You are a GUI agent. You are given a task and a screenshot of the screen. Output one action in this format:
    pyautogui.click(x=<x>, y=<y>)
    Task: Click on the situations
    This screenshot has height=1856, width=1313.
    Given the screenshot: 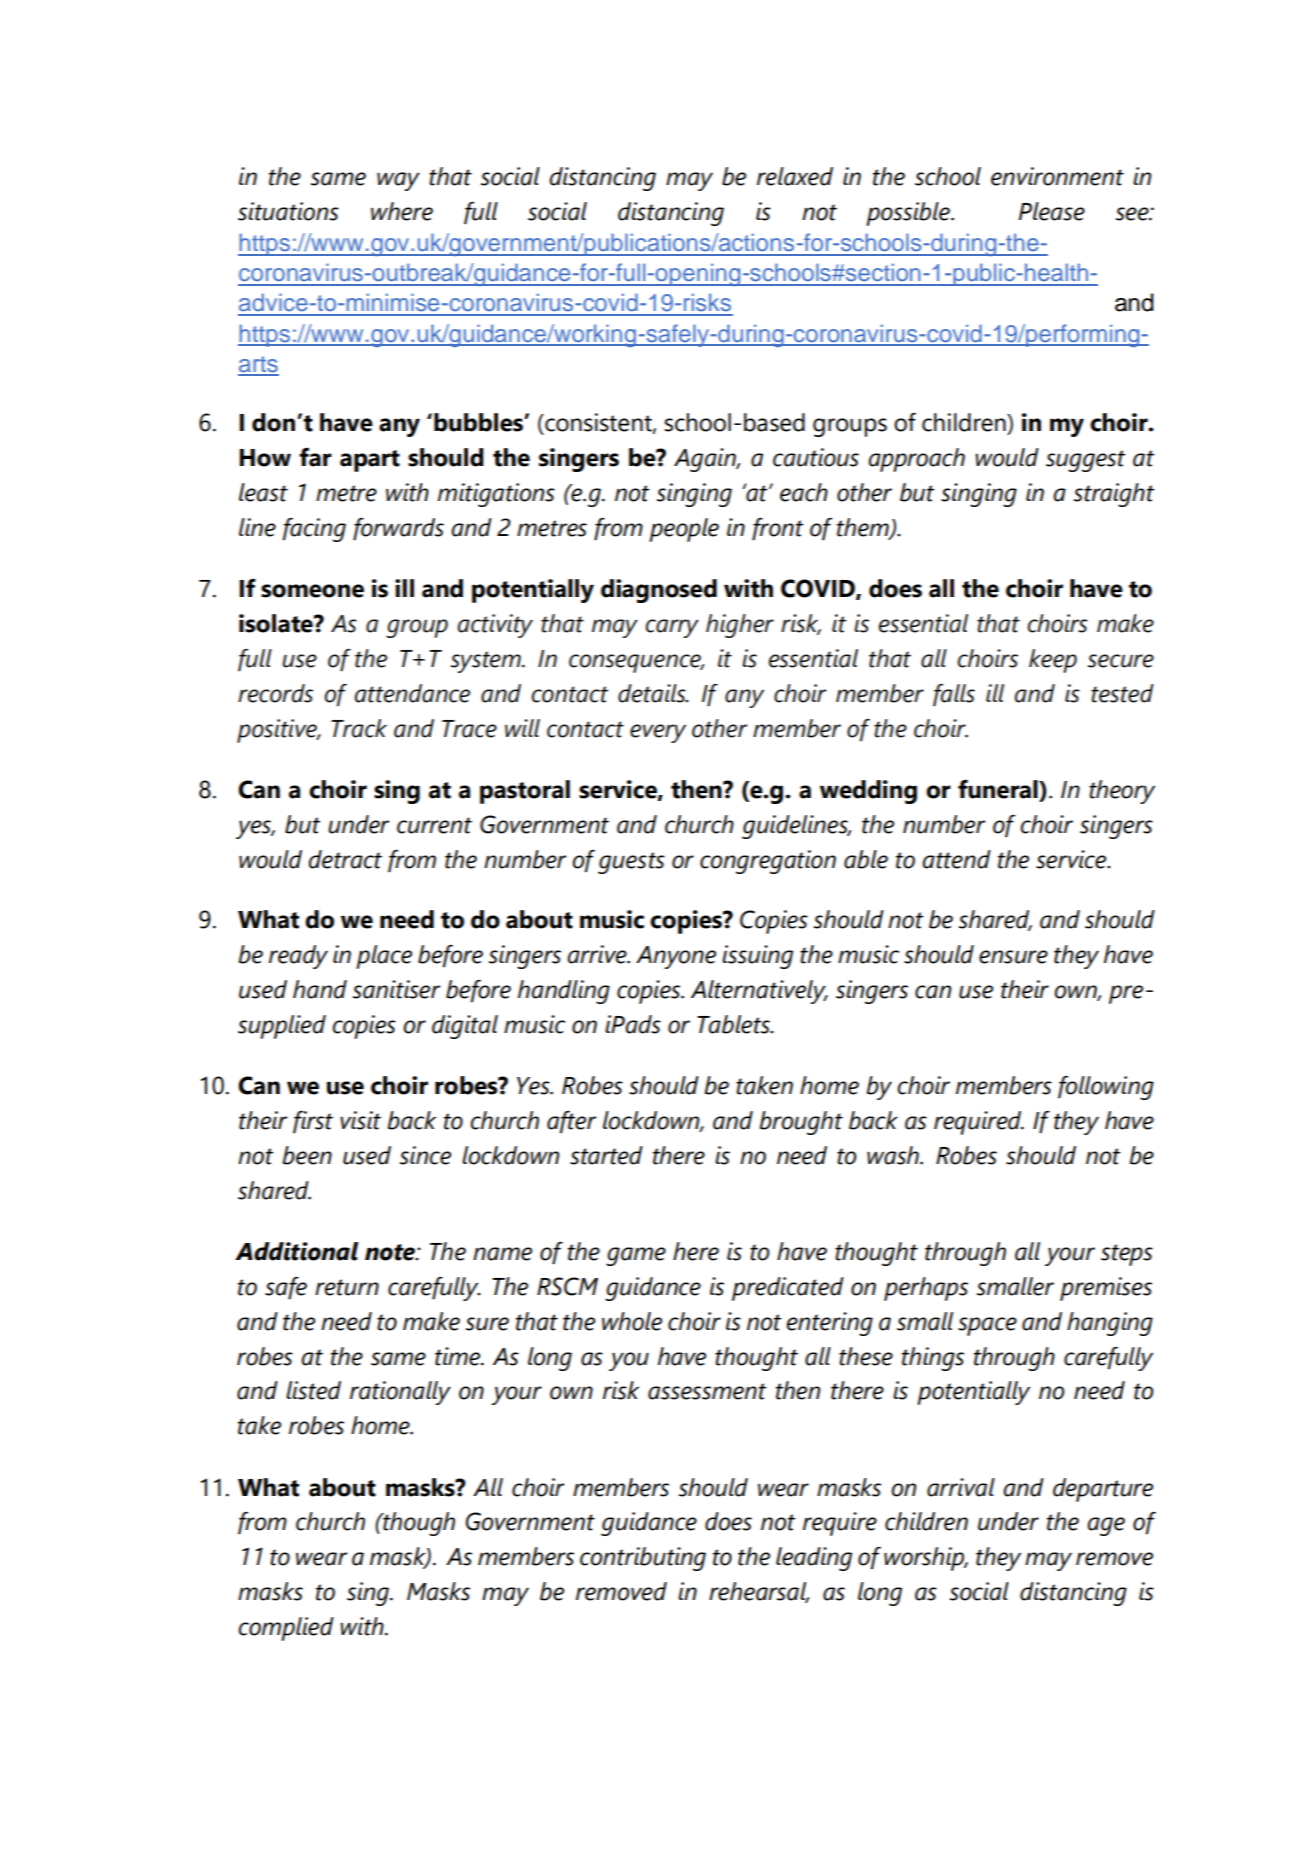 What is the action you would take?
    pyautogui.click(x=288, y=211)
